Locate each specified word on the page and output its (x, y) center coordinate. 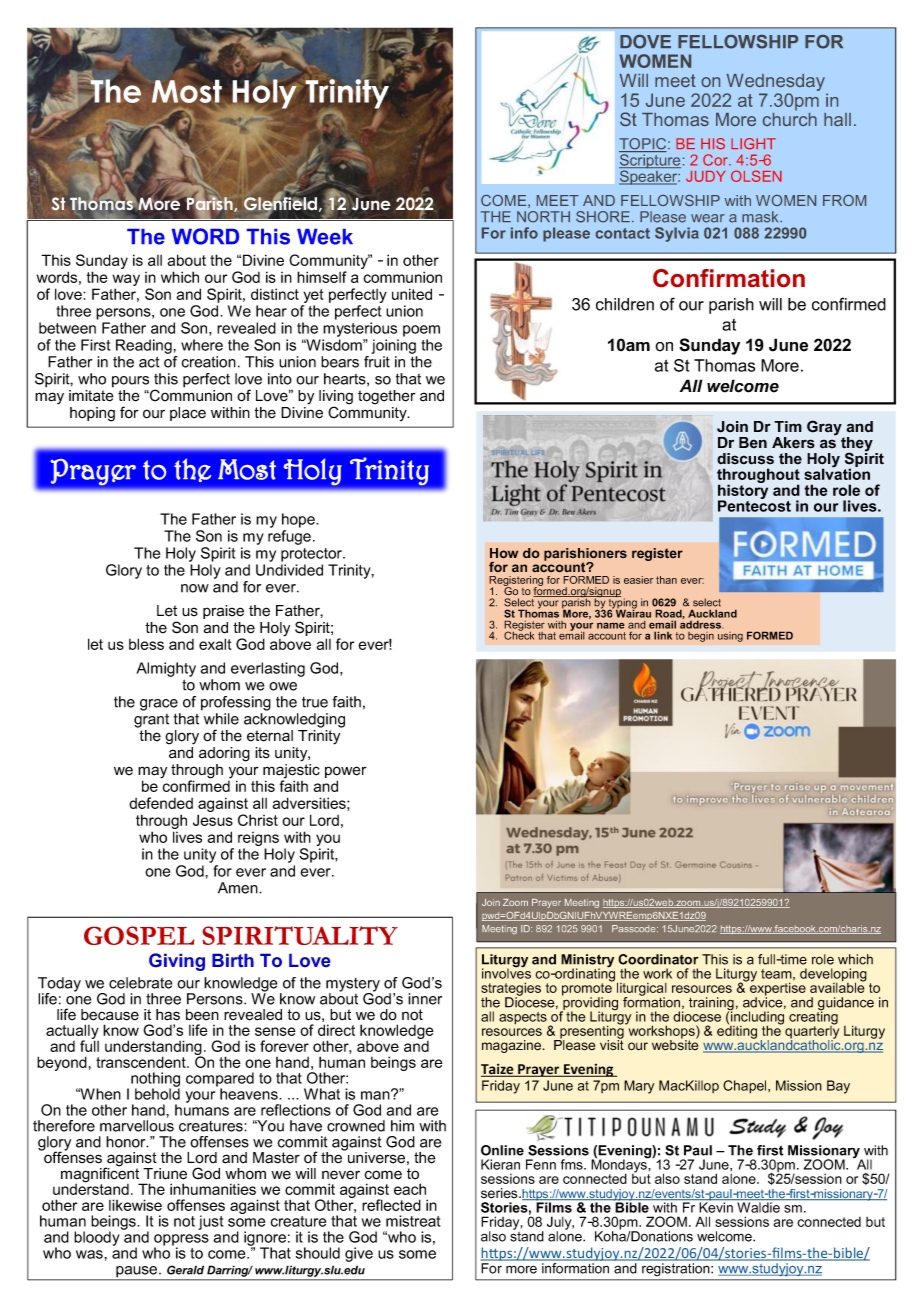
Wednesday (776, 84)
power (346, 773)
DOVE (645, 42)
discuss (745, 459)
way (126, 281)
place (188, 414)
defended (161, 803)
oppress (181, 1241)
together (387, 397)
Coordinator (658, 959)
